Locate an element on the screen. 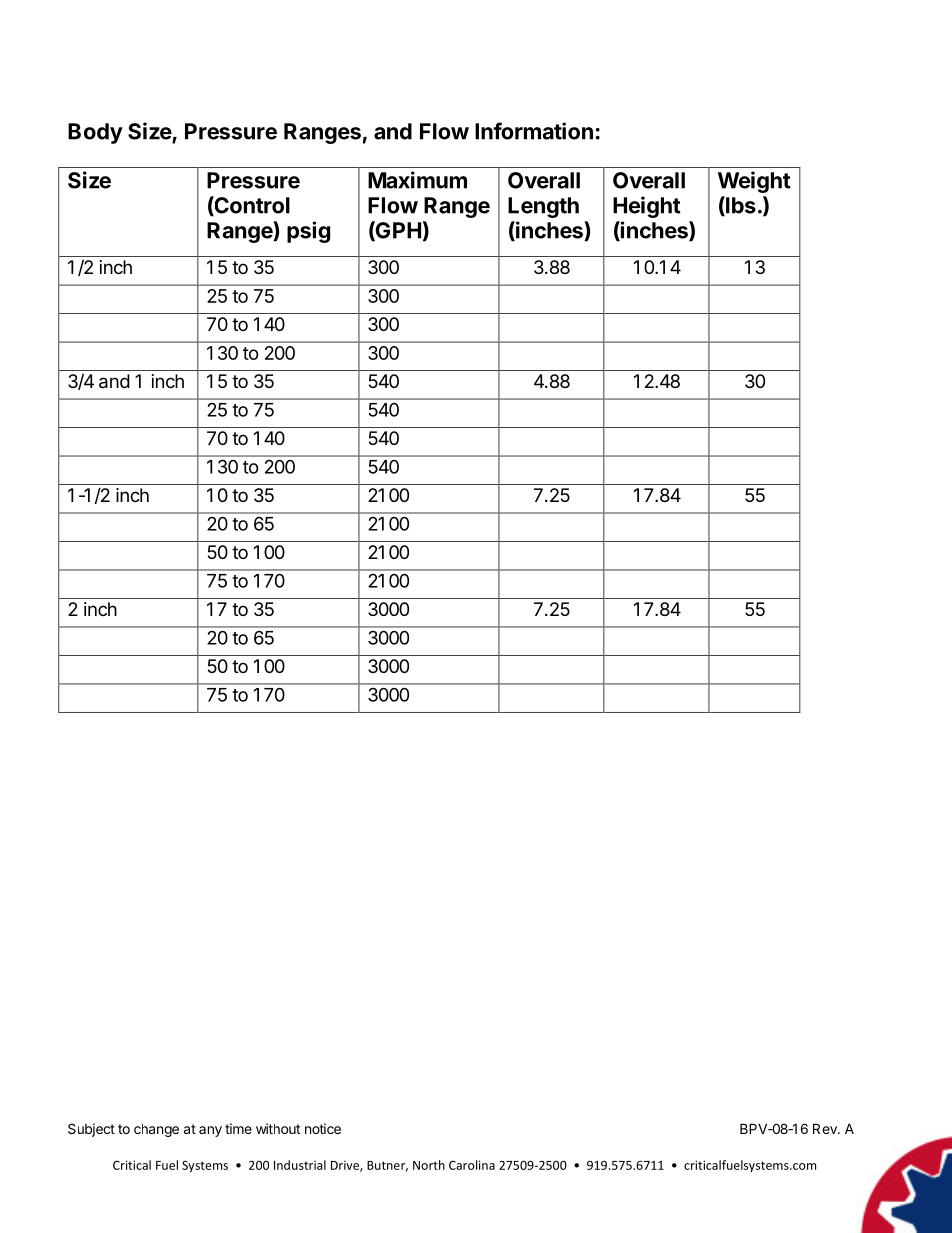 The height and width of the screenshot is (1233, 952). notice is located at coordinates (323, 1128).
